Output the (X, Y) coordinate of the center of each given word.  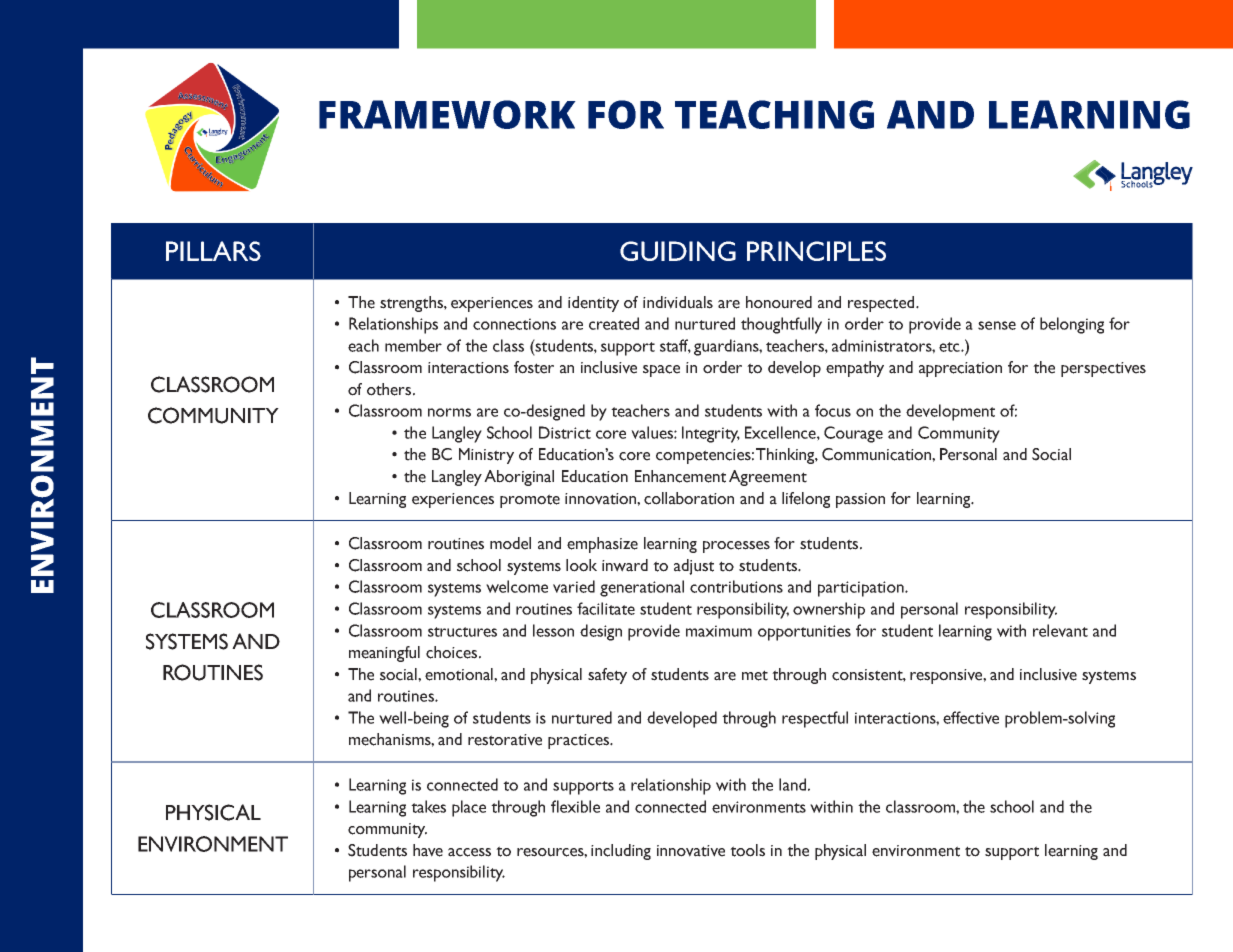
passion (860, 500)
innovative (691, 851)
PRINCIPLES (816, 251)
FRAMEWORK (447, 114)
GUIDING (678, 251)
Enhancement (680, 476)
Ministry (486, 456)
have (428, 850)
